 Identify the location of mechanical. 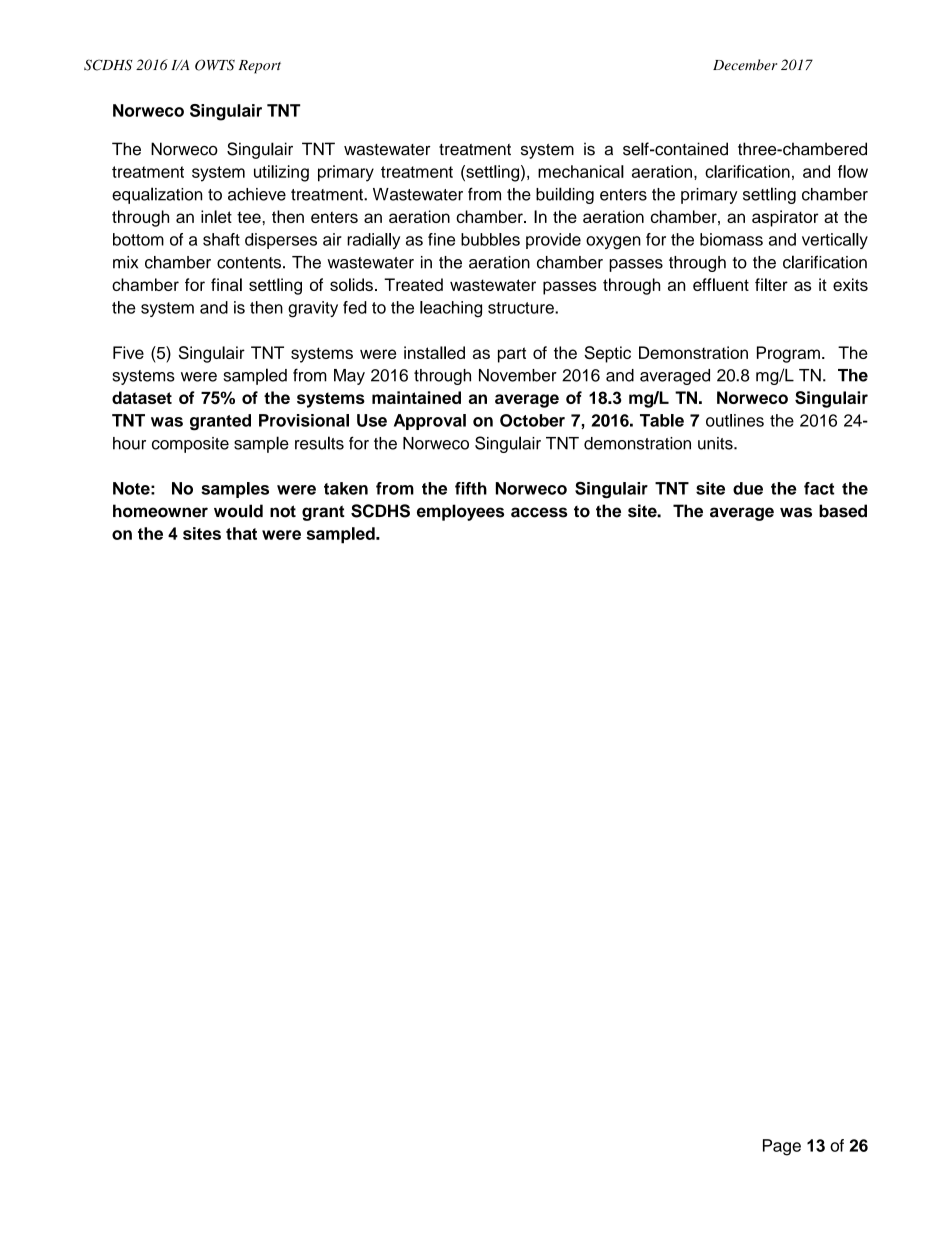
(581, 171).
